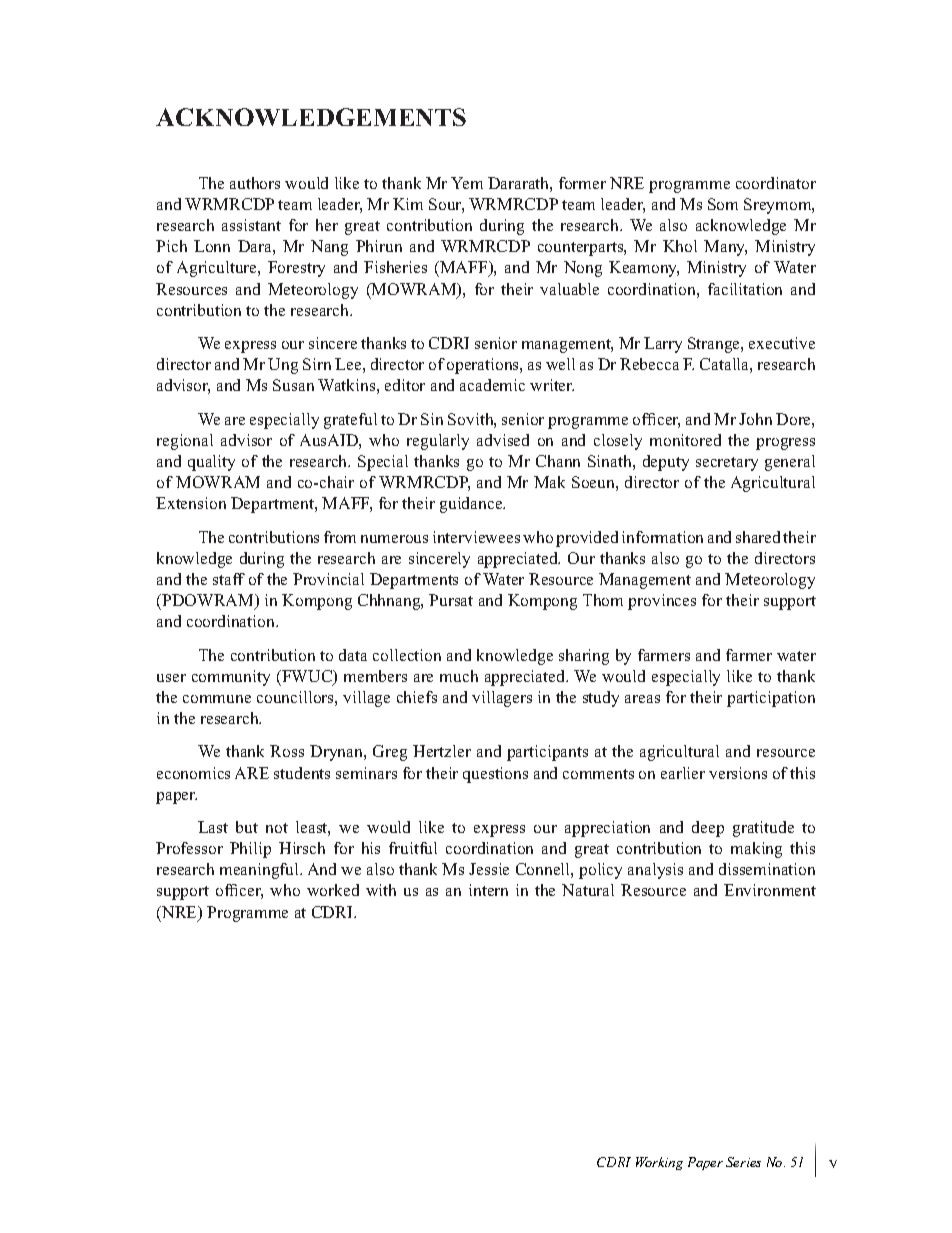 This page has width=952, height=1233. Describe the element at coordinates (708, 829) in the page. I see `deep` at that location.
